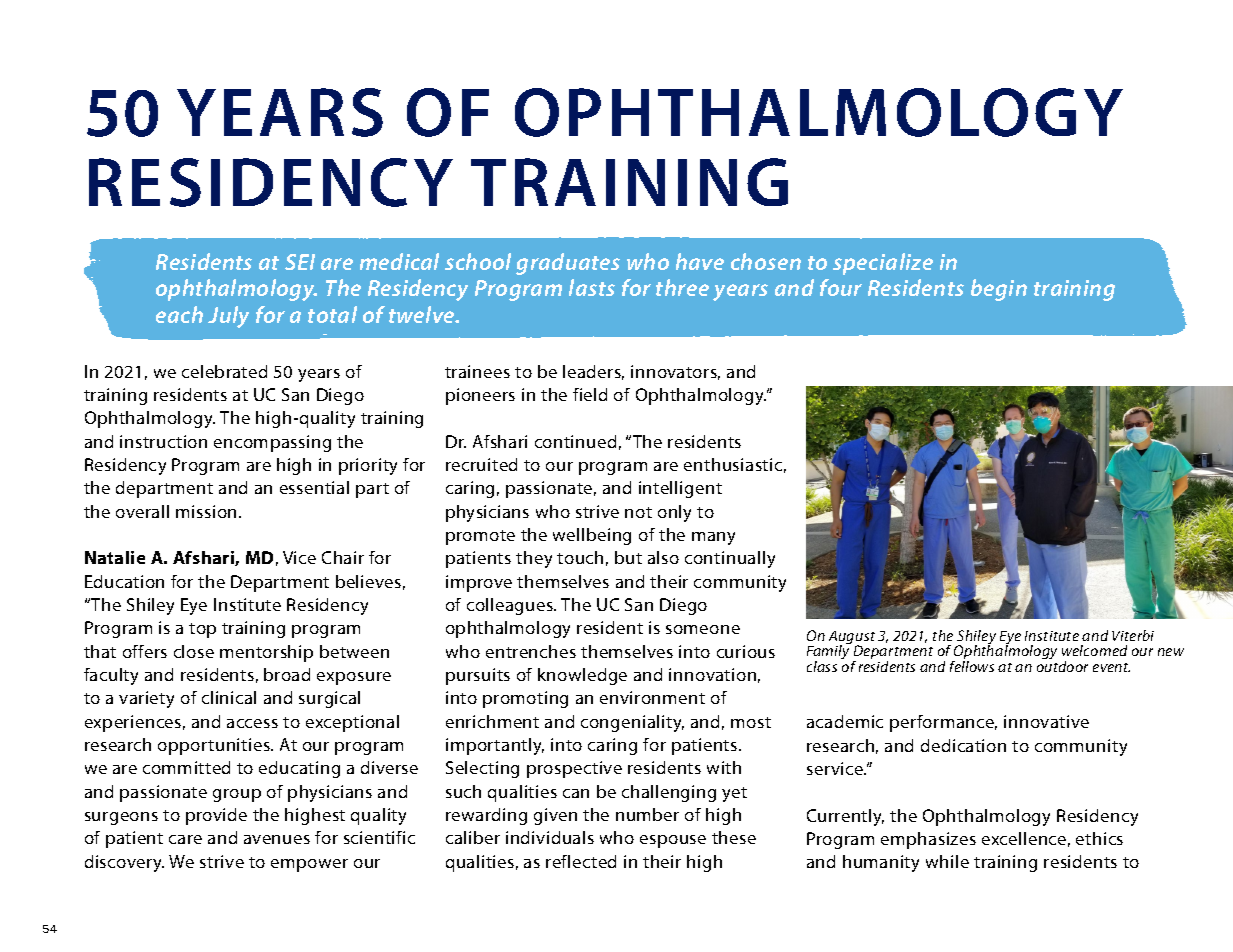 The image size is (1233, 952). What do you see at coordinates (1046, 721) in the screenshot?
I see `innovative` at bounding box center [1046, 721].
